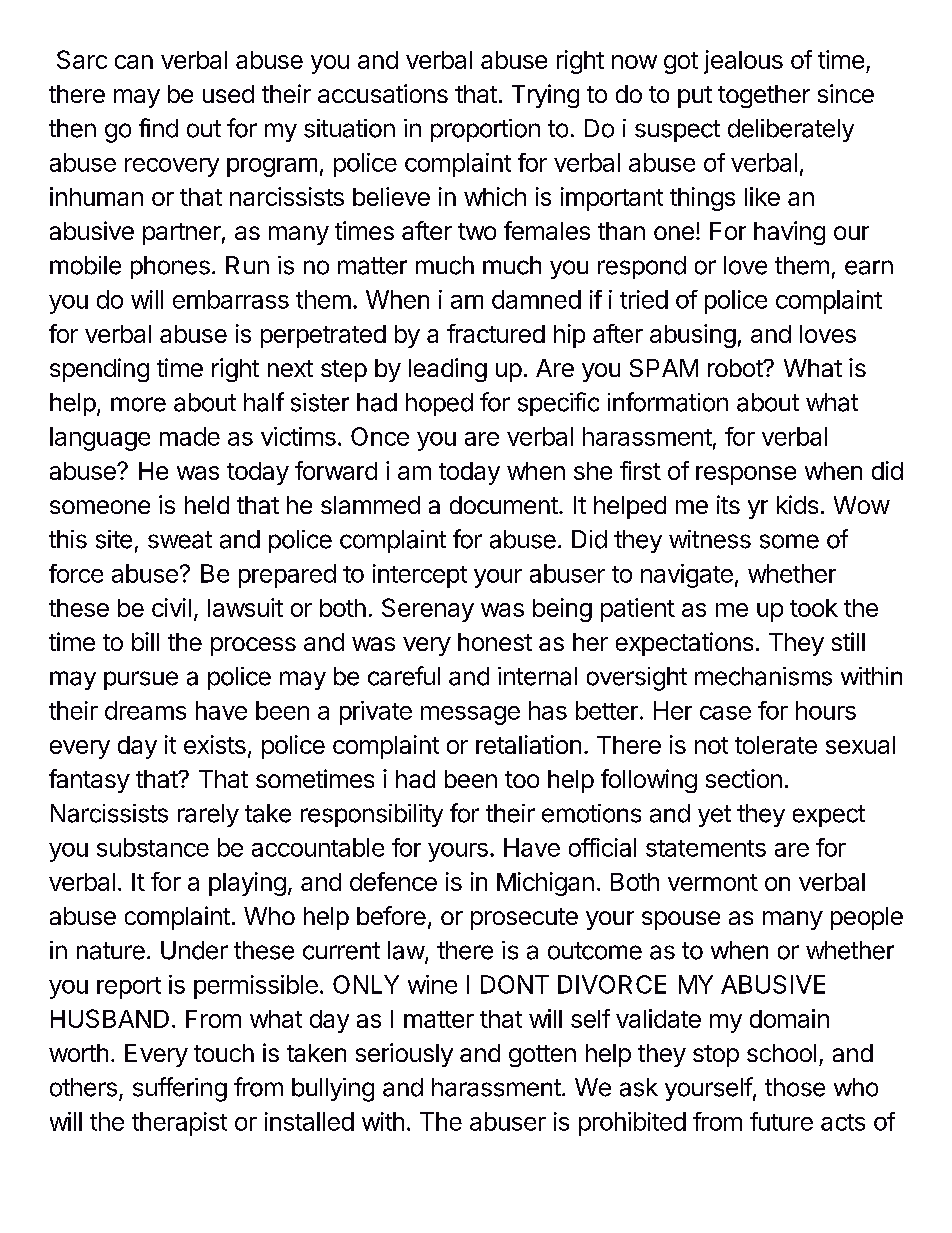 The width and height of the page is (952, 1233). What do you see at coordinates (496, 333) in the page?
I see `fractured` at bounding box center [496, 333].
